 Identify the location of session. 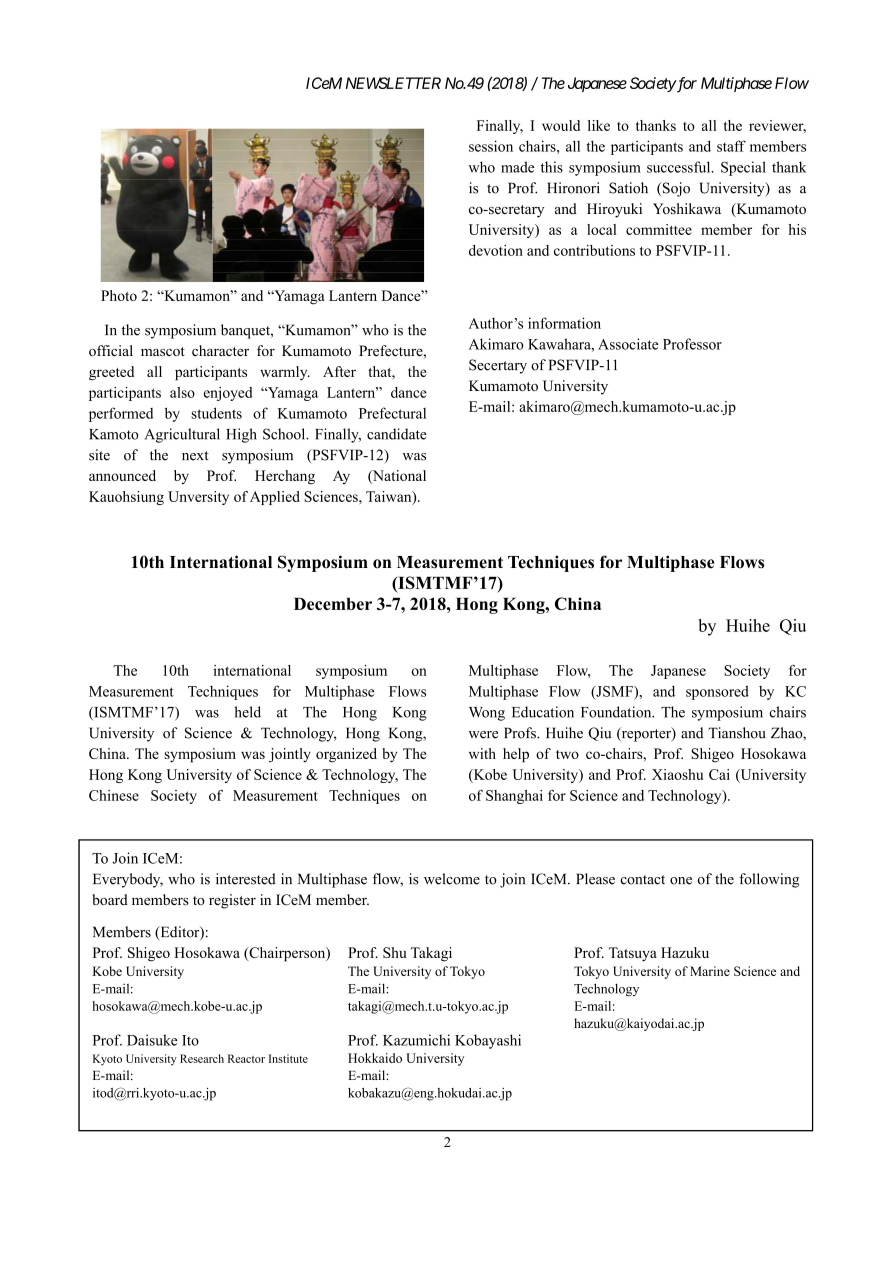
(491, 146).
